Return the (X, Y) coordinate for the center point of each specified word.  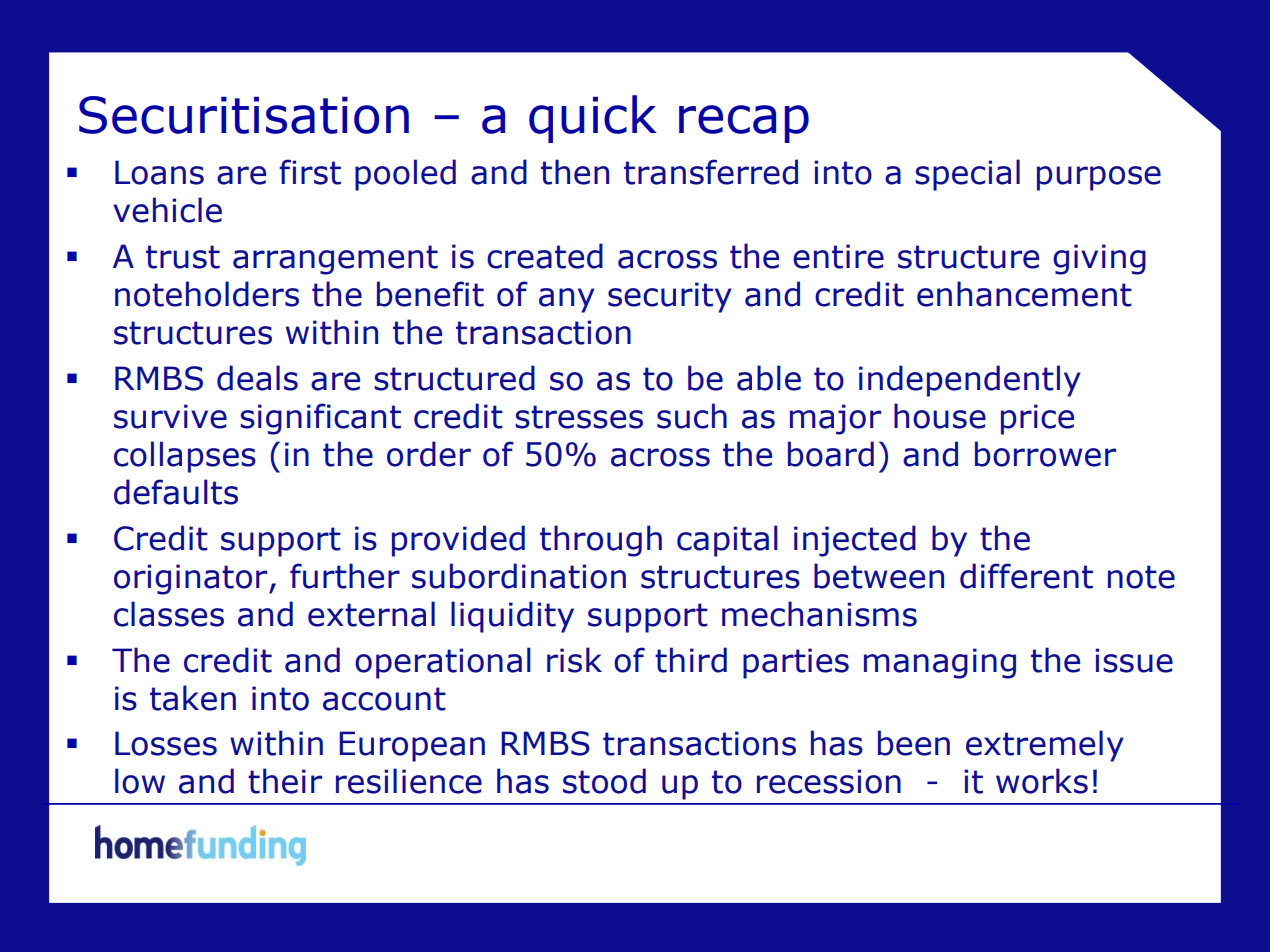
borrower (1045, 454)
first (310, 172)
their (285, 781)
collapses (185, 457)
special (967, 175)
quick (593, 119)
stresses (579, 417)
